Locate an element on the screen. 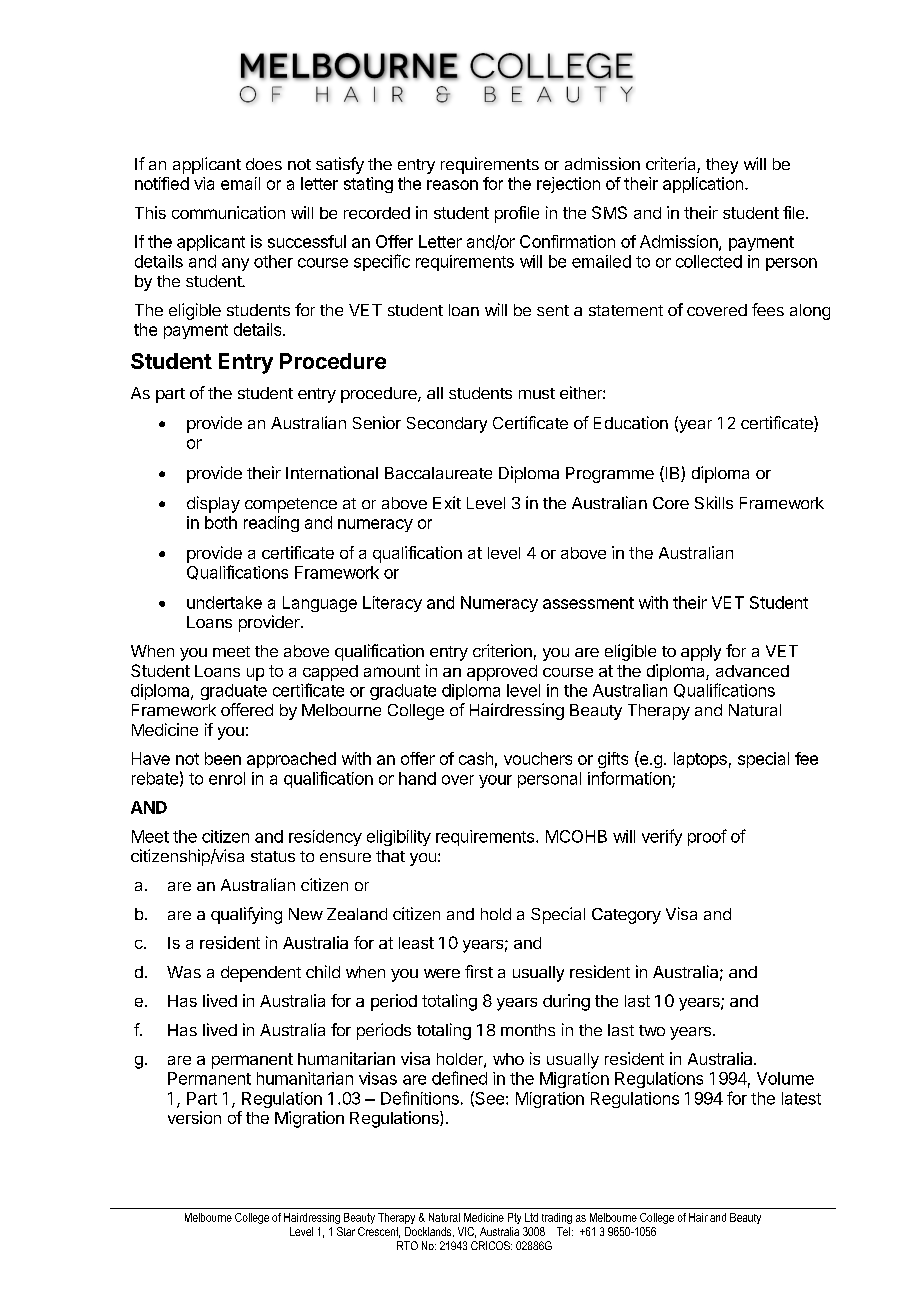 This screenshot has height=1308, width=924. that is located at coordinates (390, 856).
